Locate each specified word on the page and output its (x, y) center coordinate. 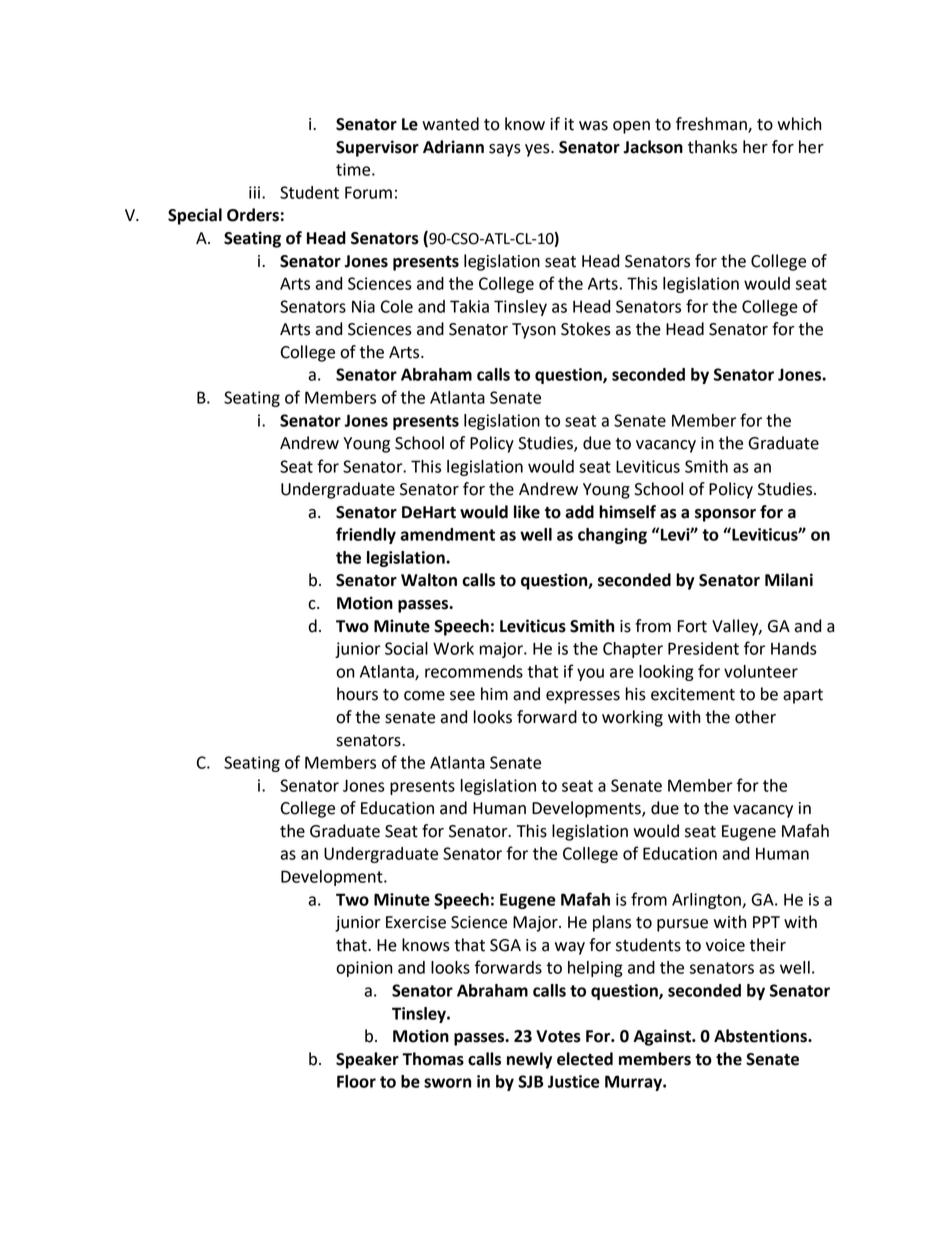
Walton (429, 580)
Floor (356, 1081)
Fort (692, 626)
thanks (712, 147)
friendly (366, 535)
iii (254, 192)
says (505, 150)
